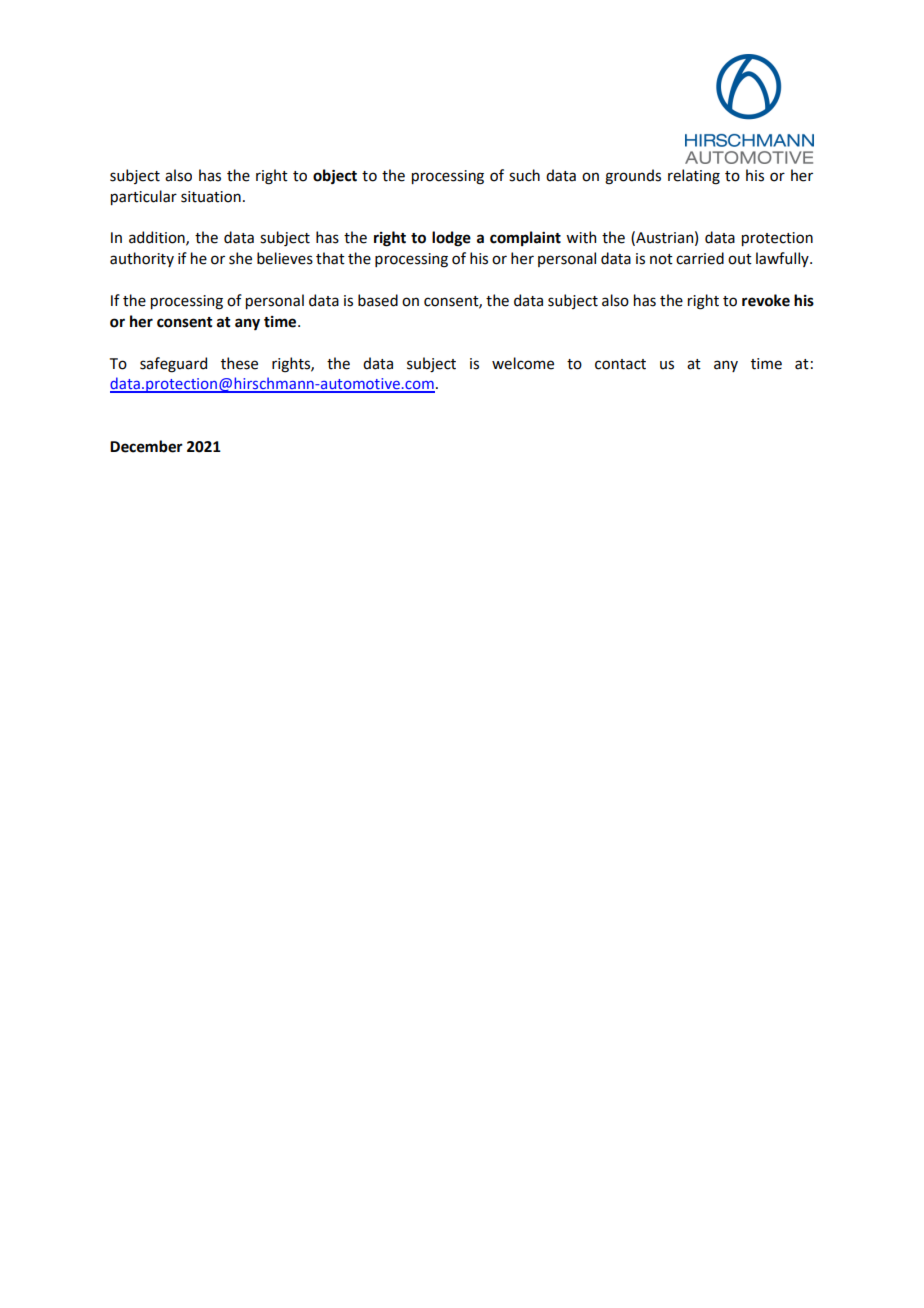 The image size is (924, 1308). I want to click on such, so click(524, 175).
